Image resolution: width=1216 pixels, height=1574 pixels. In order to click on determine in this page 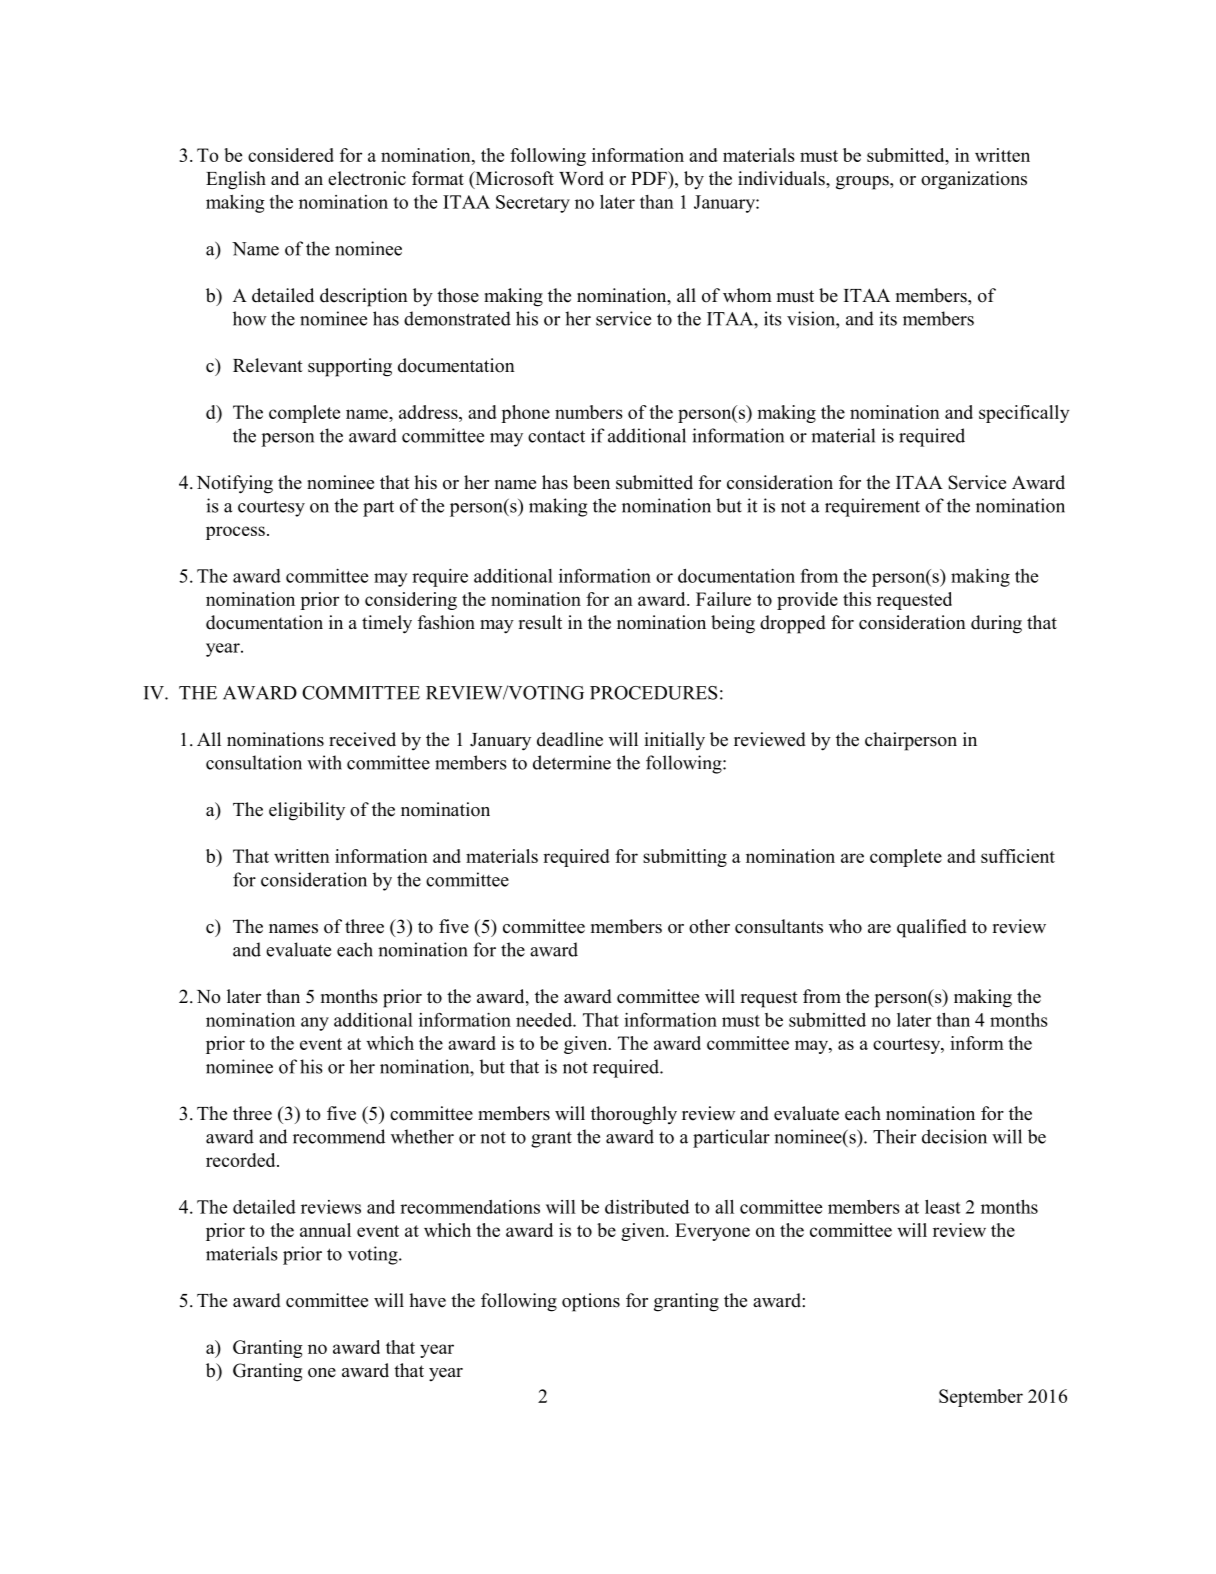, I will do `click(572, 762)`.
